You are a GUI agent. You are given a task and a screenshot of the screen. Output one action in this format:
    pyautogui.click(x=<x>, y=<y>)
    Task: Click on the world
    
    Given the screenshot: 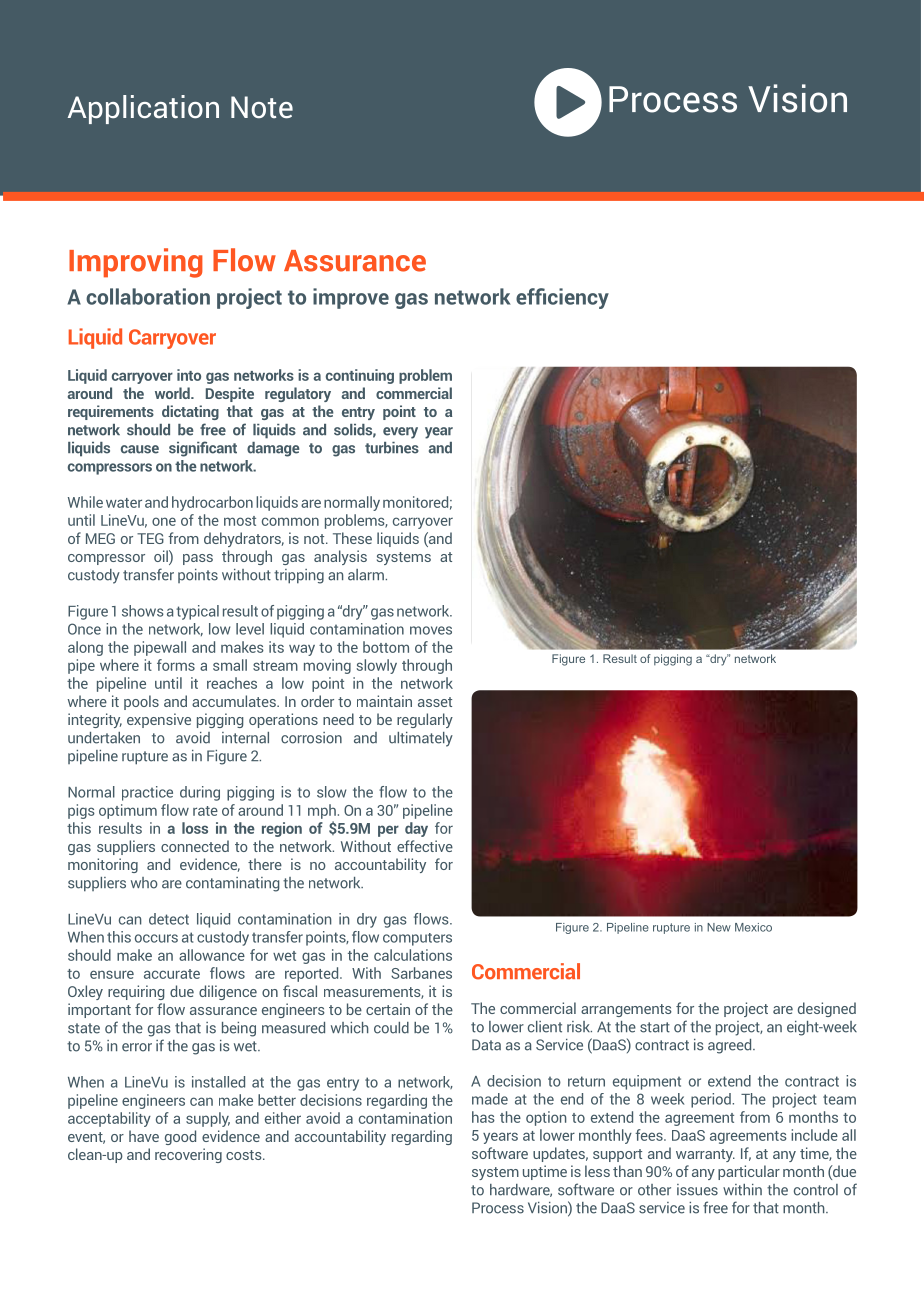 What is the action you would take?
    pyautogui.click(x=173, y=393)
